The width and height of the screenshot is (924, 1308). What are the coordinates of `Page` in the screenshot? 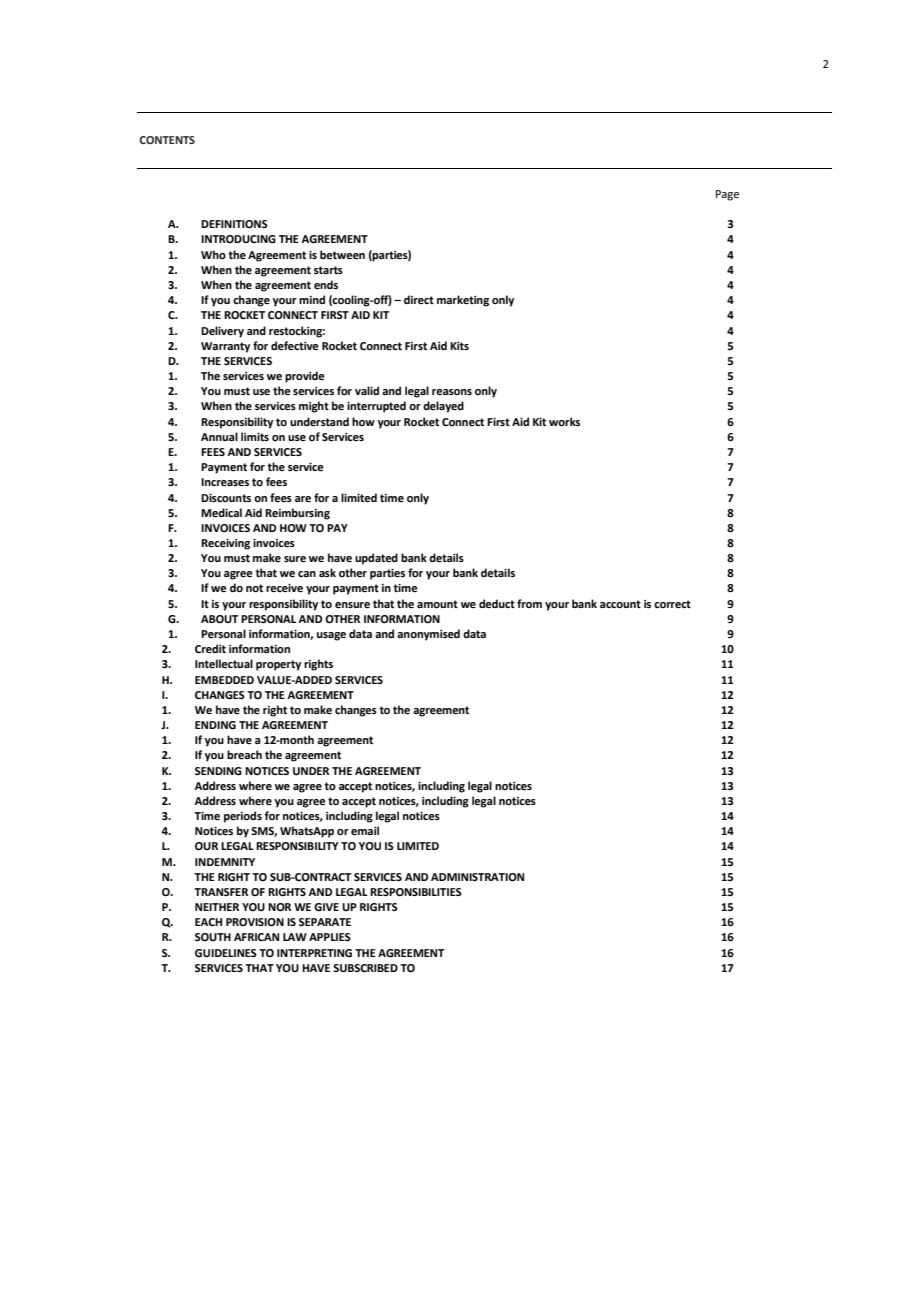 It's located at (727, 195).
